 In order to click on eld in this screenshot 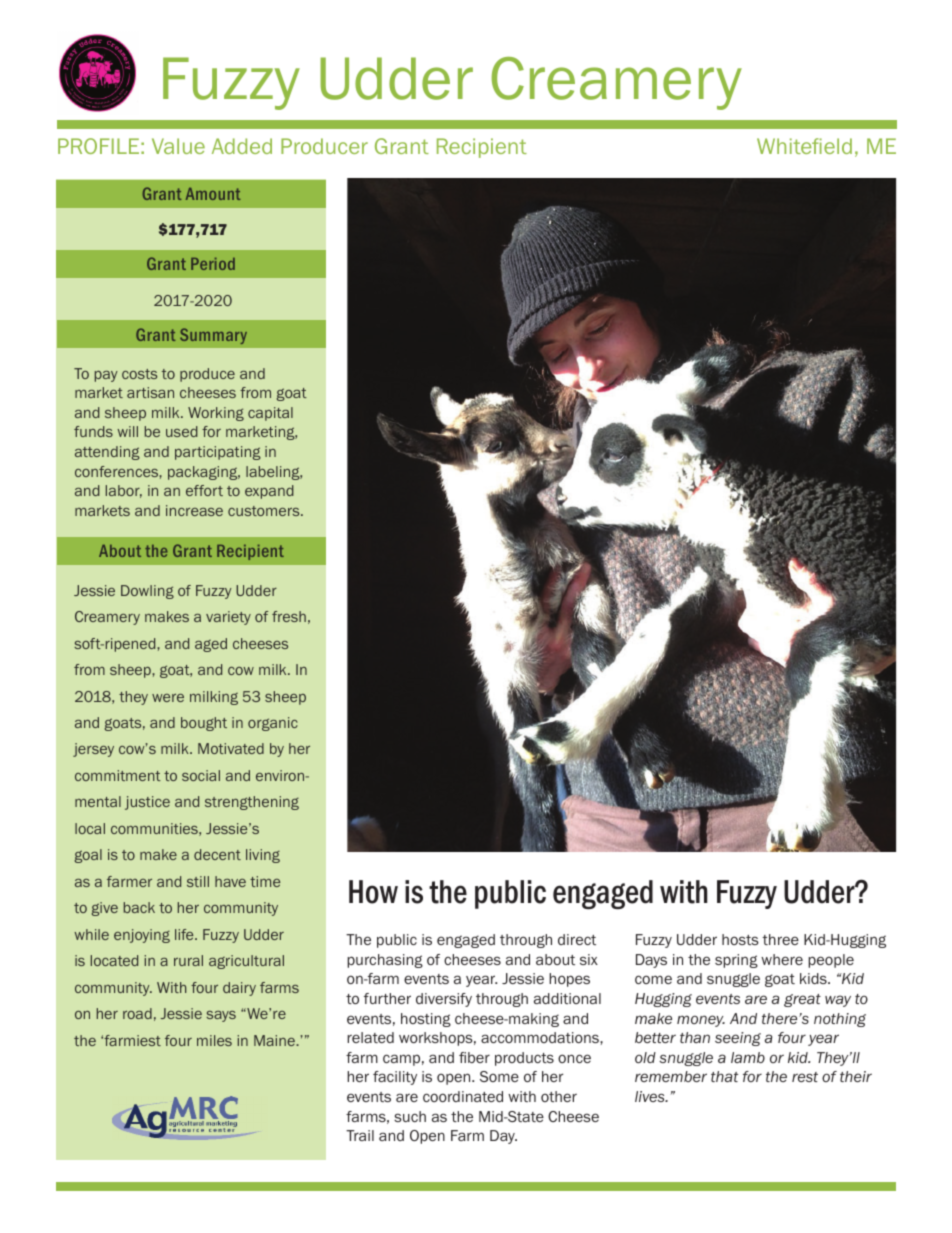, I will do `click(838, 146)`.
